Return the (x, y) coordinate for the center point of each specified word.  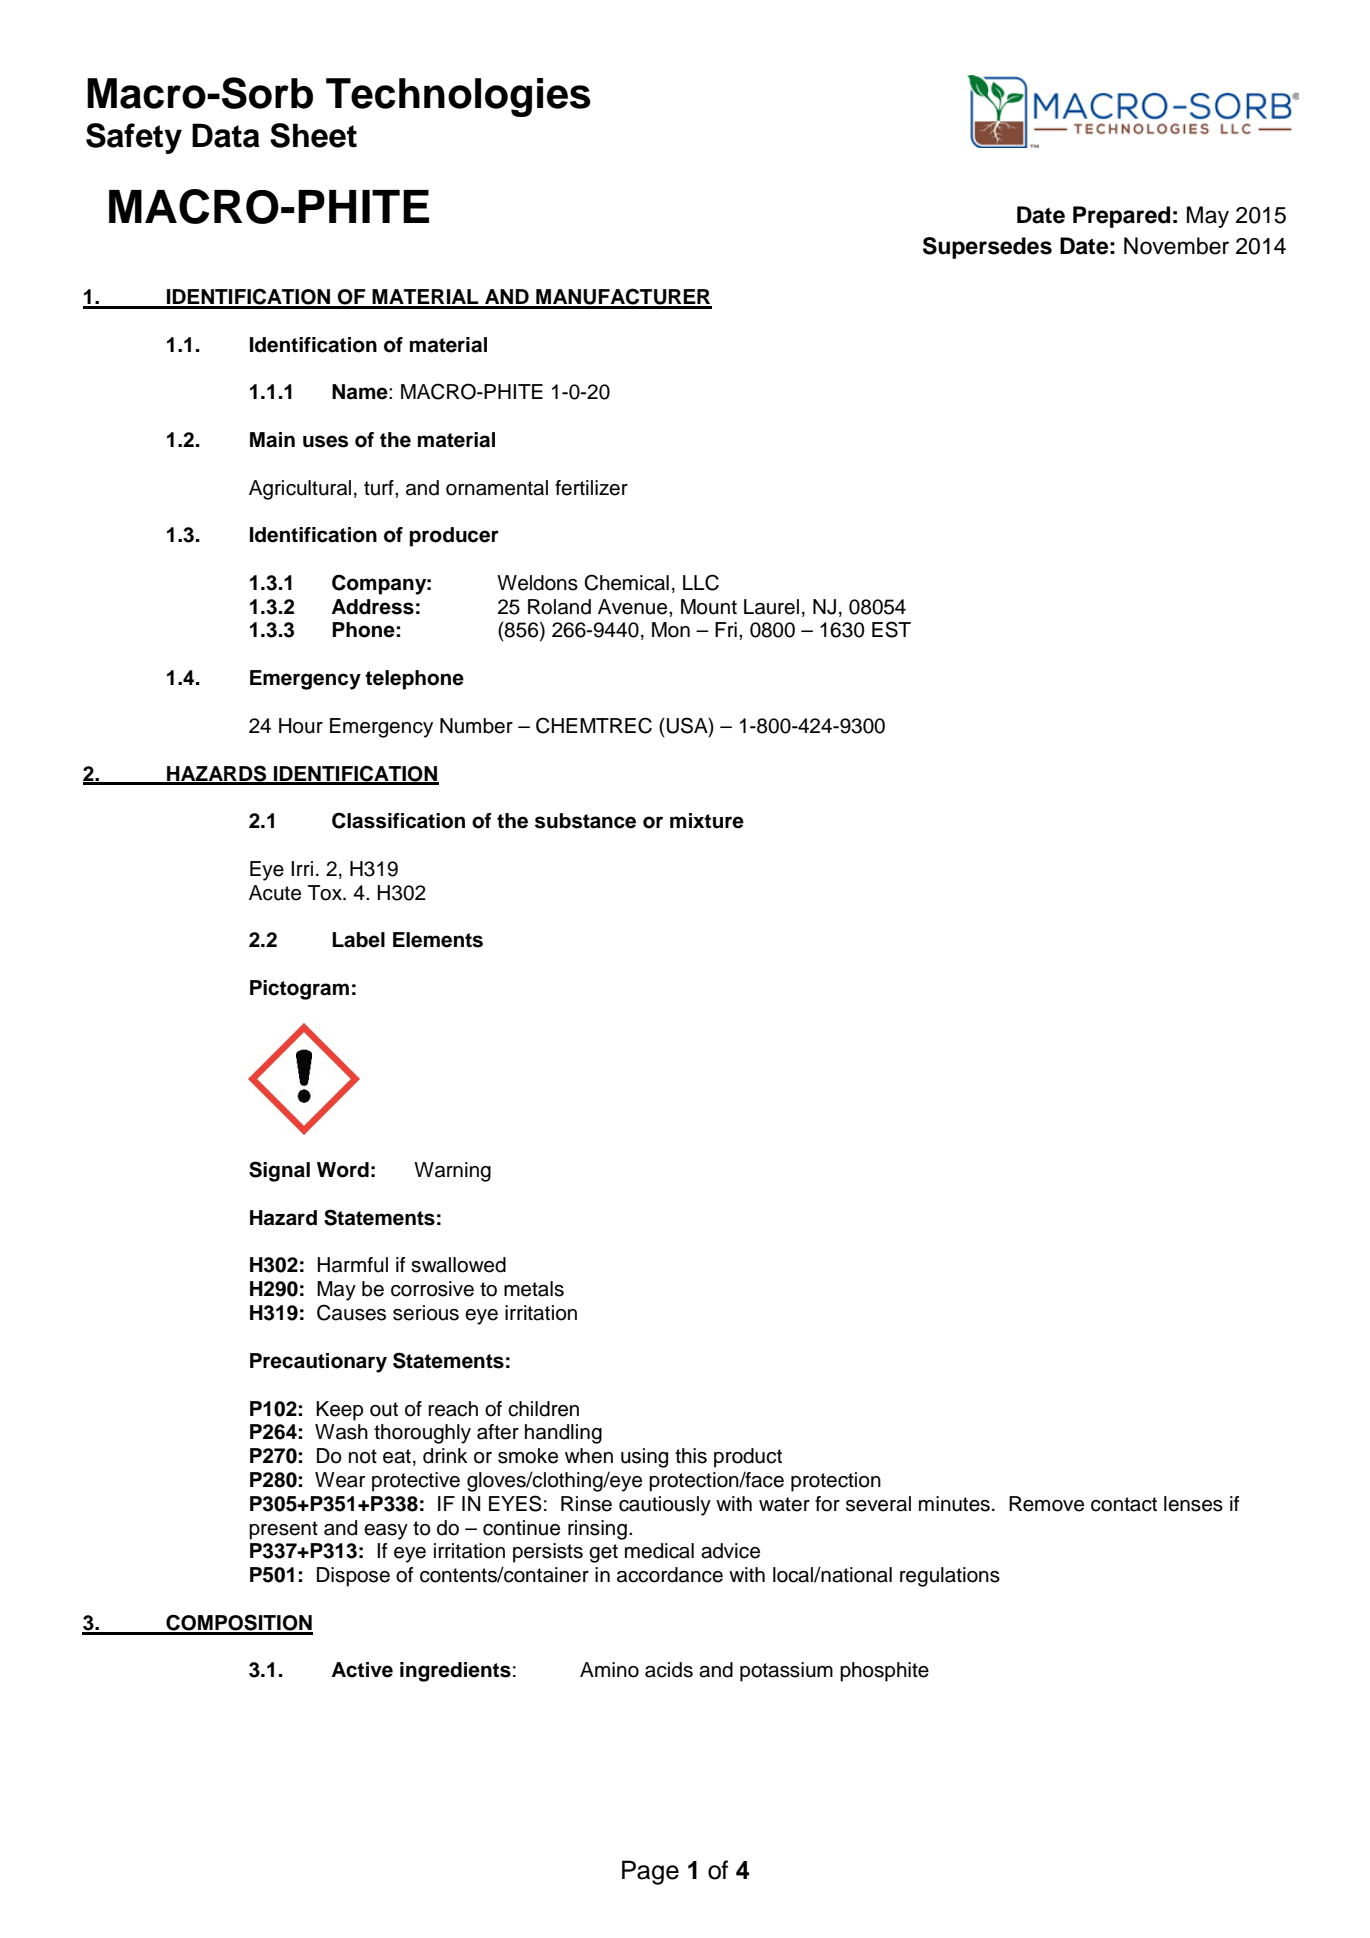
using (644, 1458)
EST (891, 629)
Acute (275, 893)
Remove (1046, 1504)
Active (362, 1670)
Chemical (626, 582)
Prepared (1121, 217)
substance (585, 821)
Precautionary (318, 1363)
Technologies (458, 97)
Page (650, 1872)
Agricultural (300, 490)
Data (226, 135)
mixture (707, 821)
